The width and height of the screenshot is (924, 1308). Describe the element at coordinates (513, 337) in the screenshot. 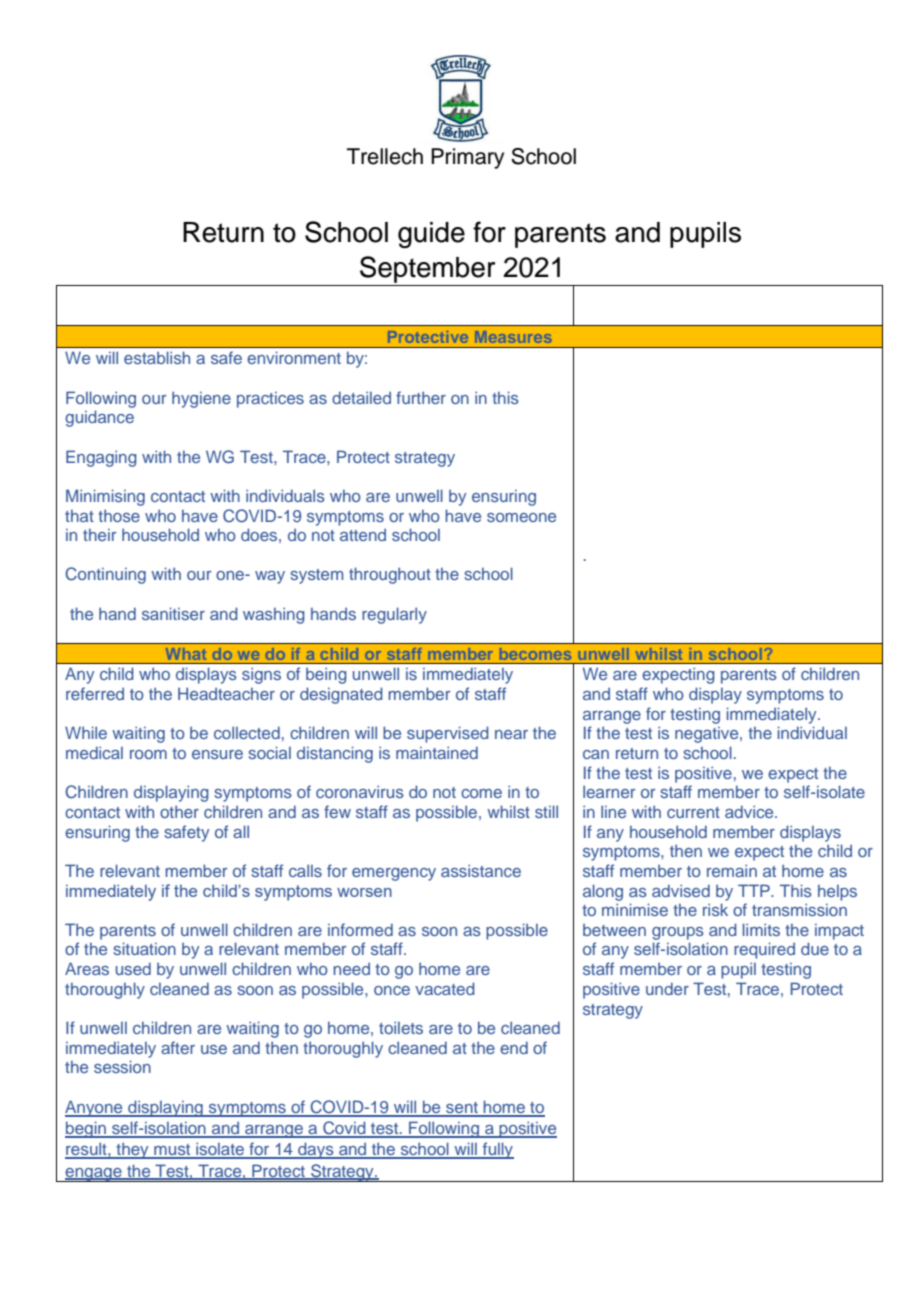

I see `Measures` at that location.
